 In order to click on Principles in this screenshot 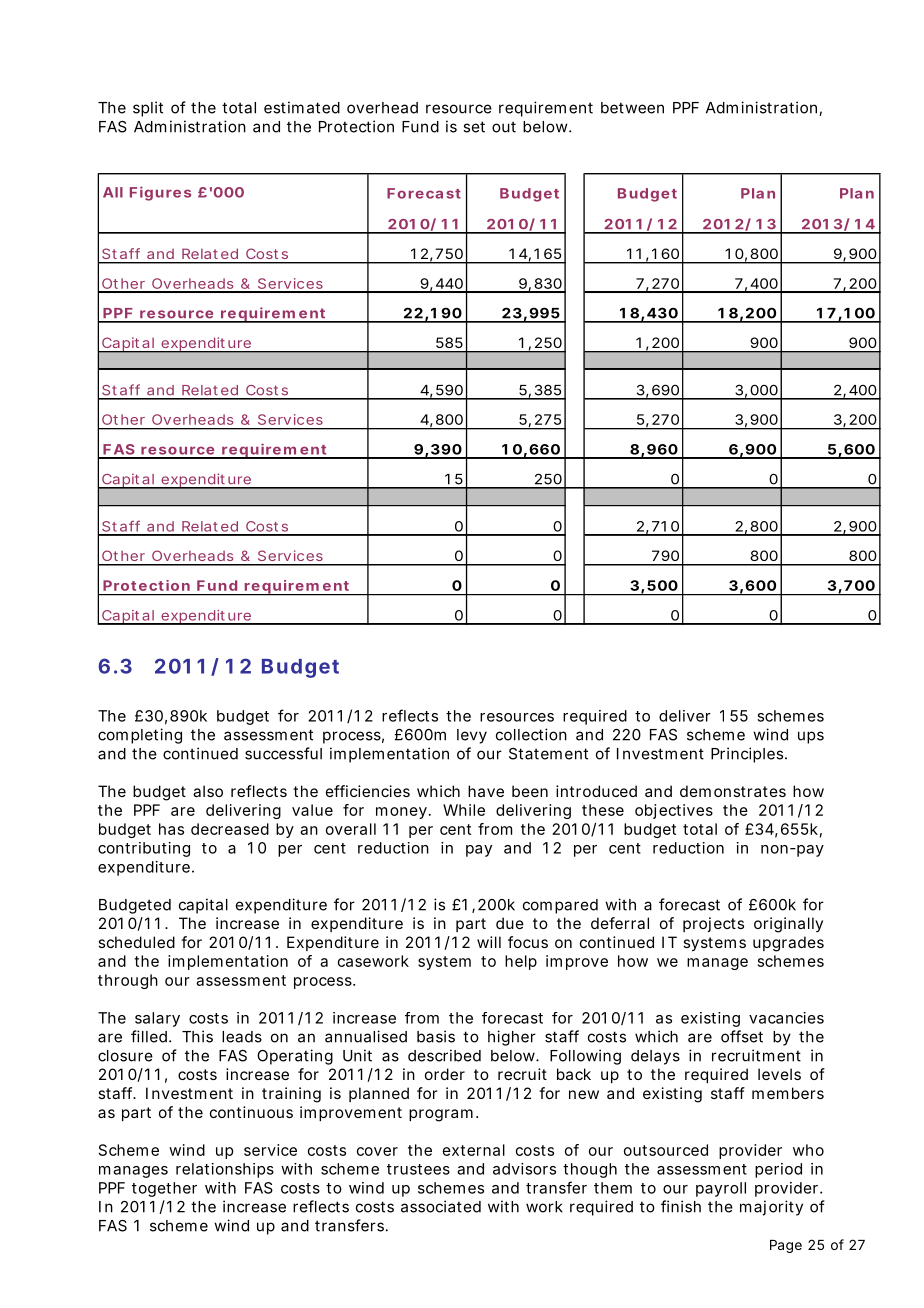, I will do `click(747, 755)`.
